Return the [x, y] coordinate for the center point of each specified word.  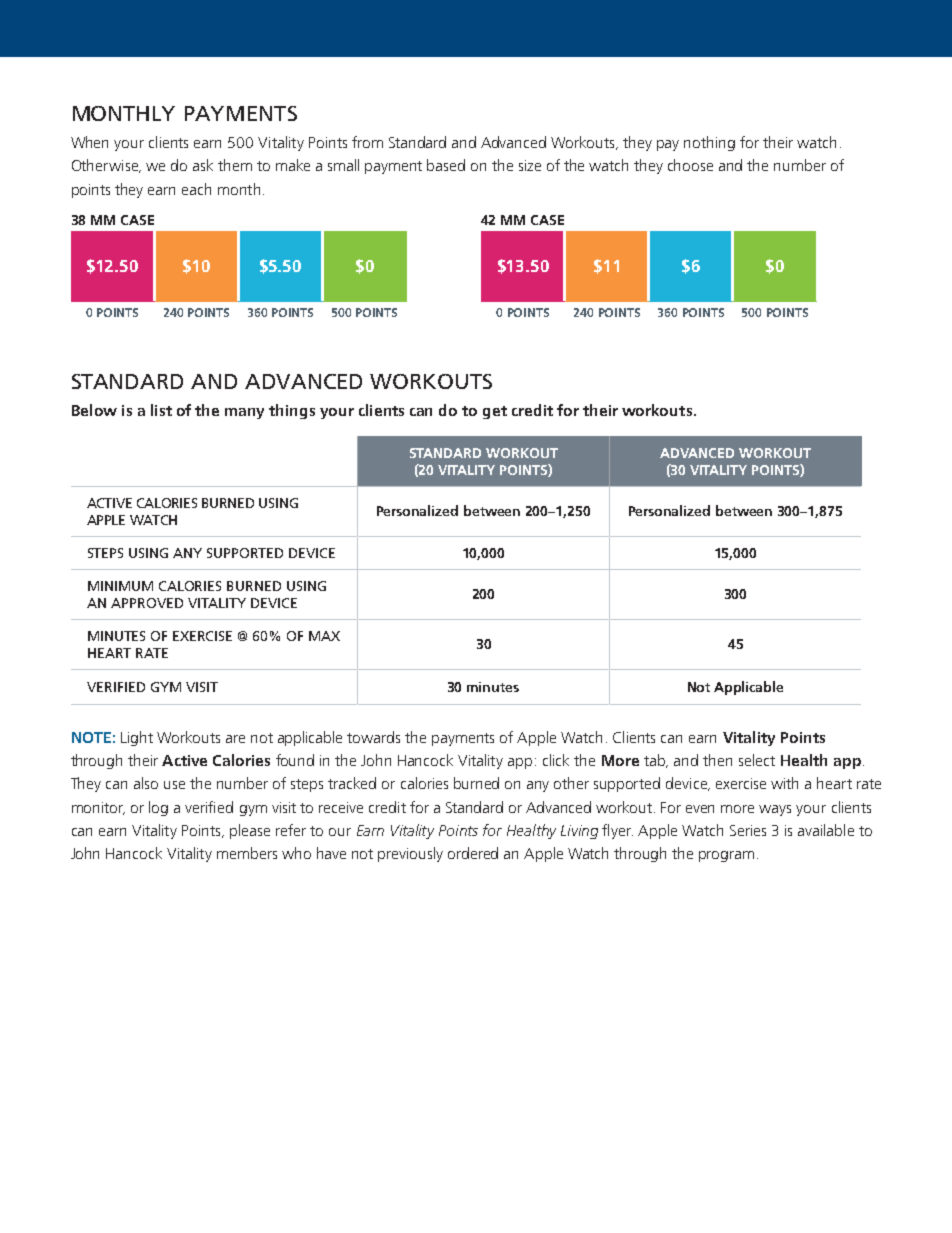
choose [690, 165]
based [446, 165]
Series [748, 830]
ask [203, 165]
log [158, 808]
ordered [473, 853]
